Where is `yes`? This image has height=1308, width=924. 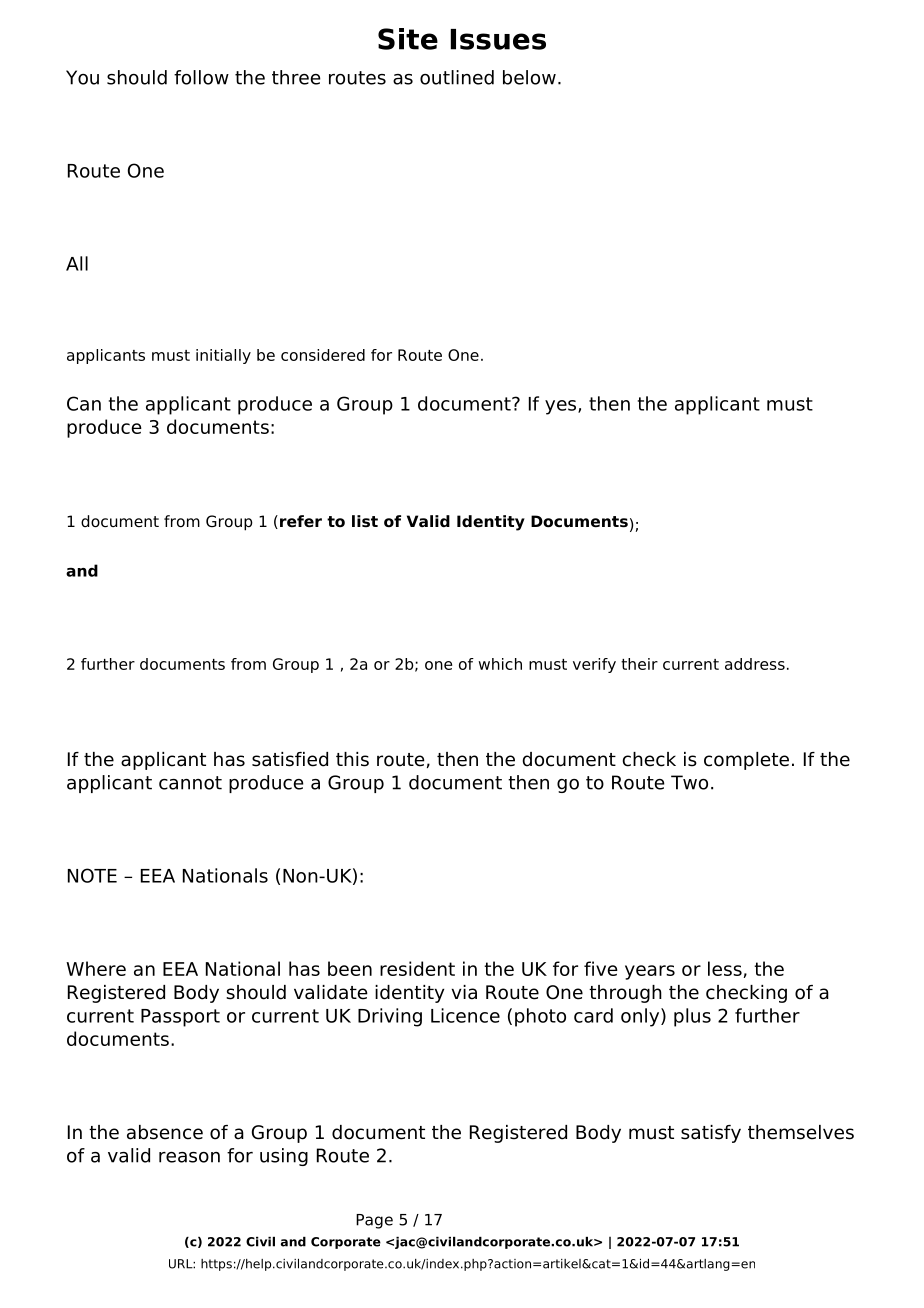 yes is located at coordinates (562, 407).
